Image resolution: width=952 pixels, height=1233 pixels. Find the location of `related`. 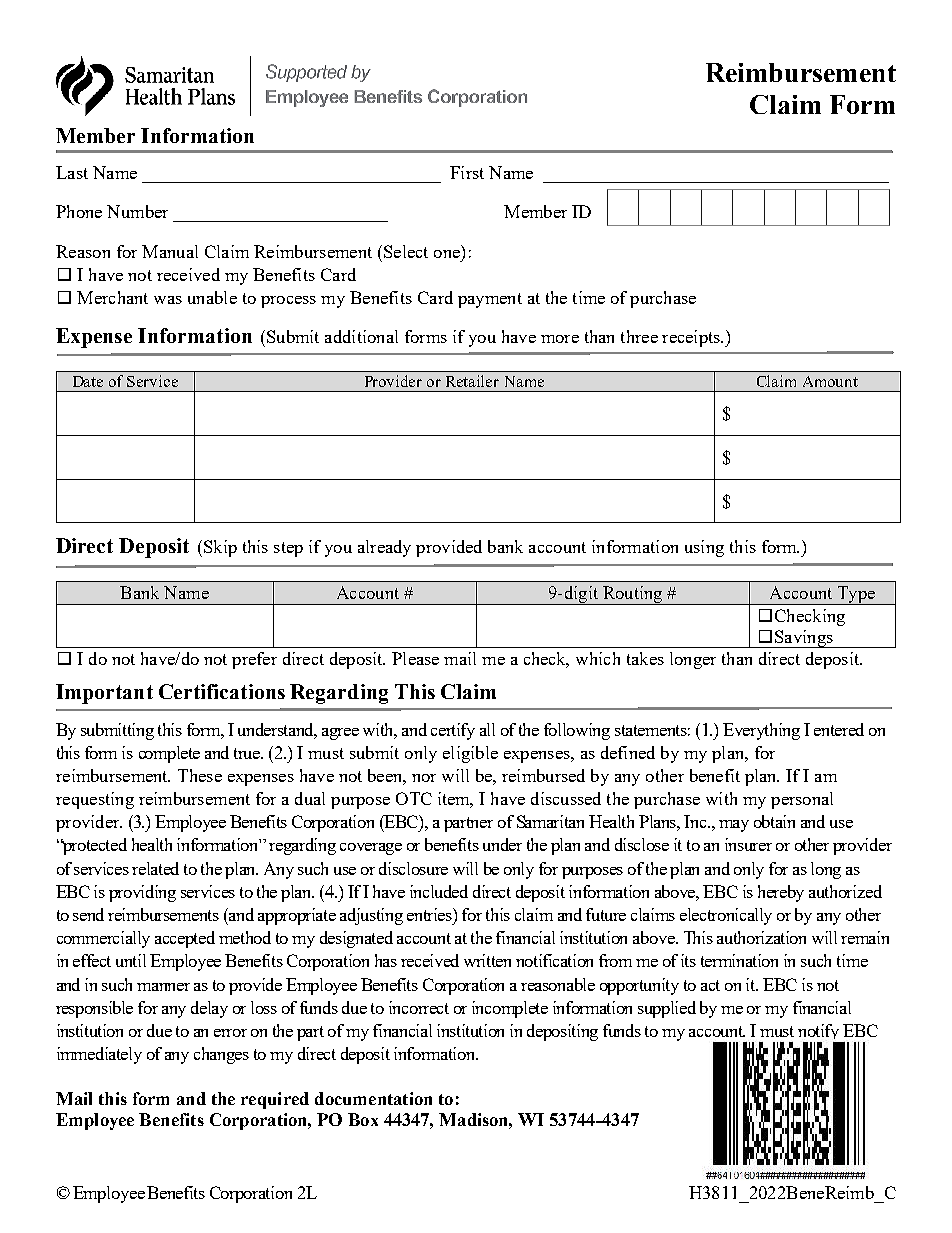

related is located at coordinates (155, 868).
